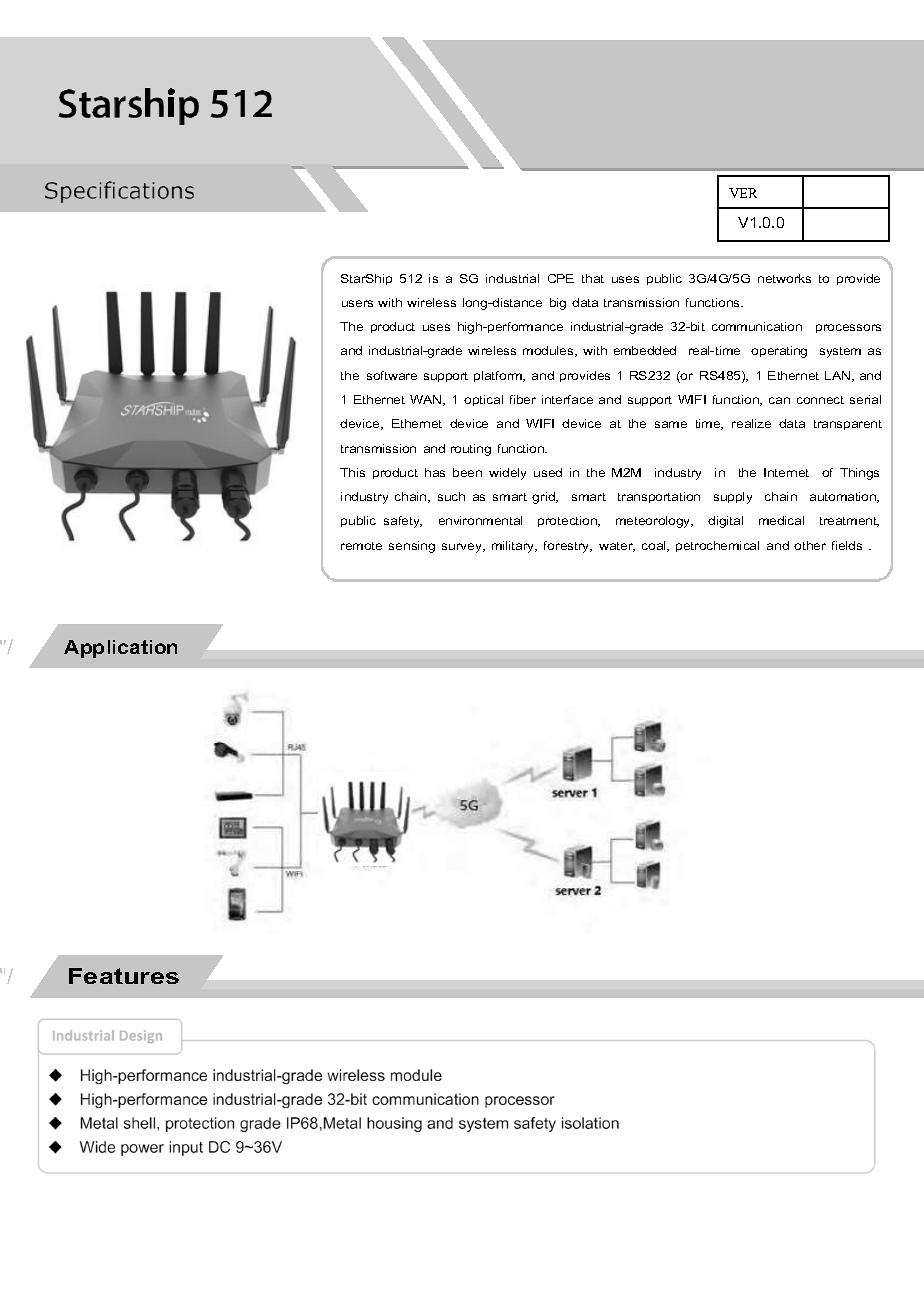 The image size is (924, 1308). I want to click on survey, so click(463, 548).
